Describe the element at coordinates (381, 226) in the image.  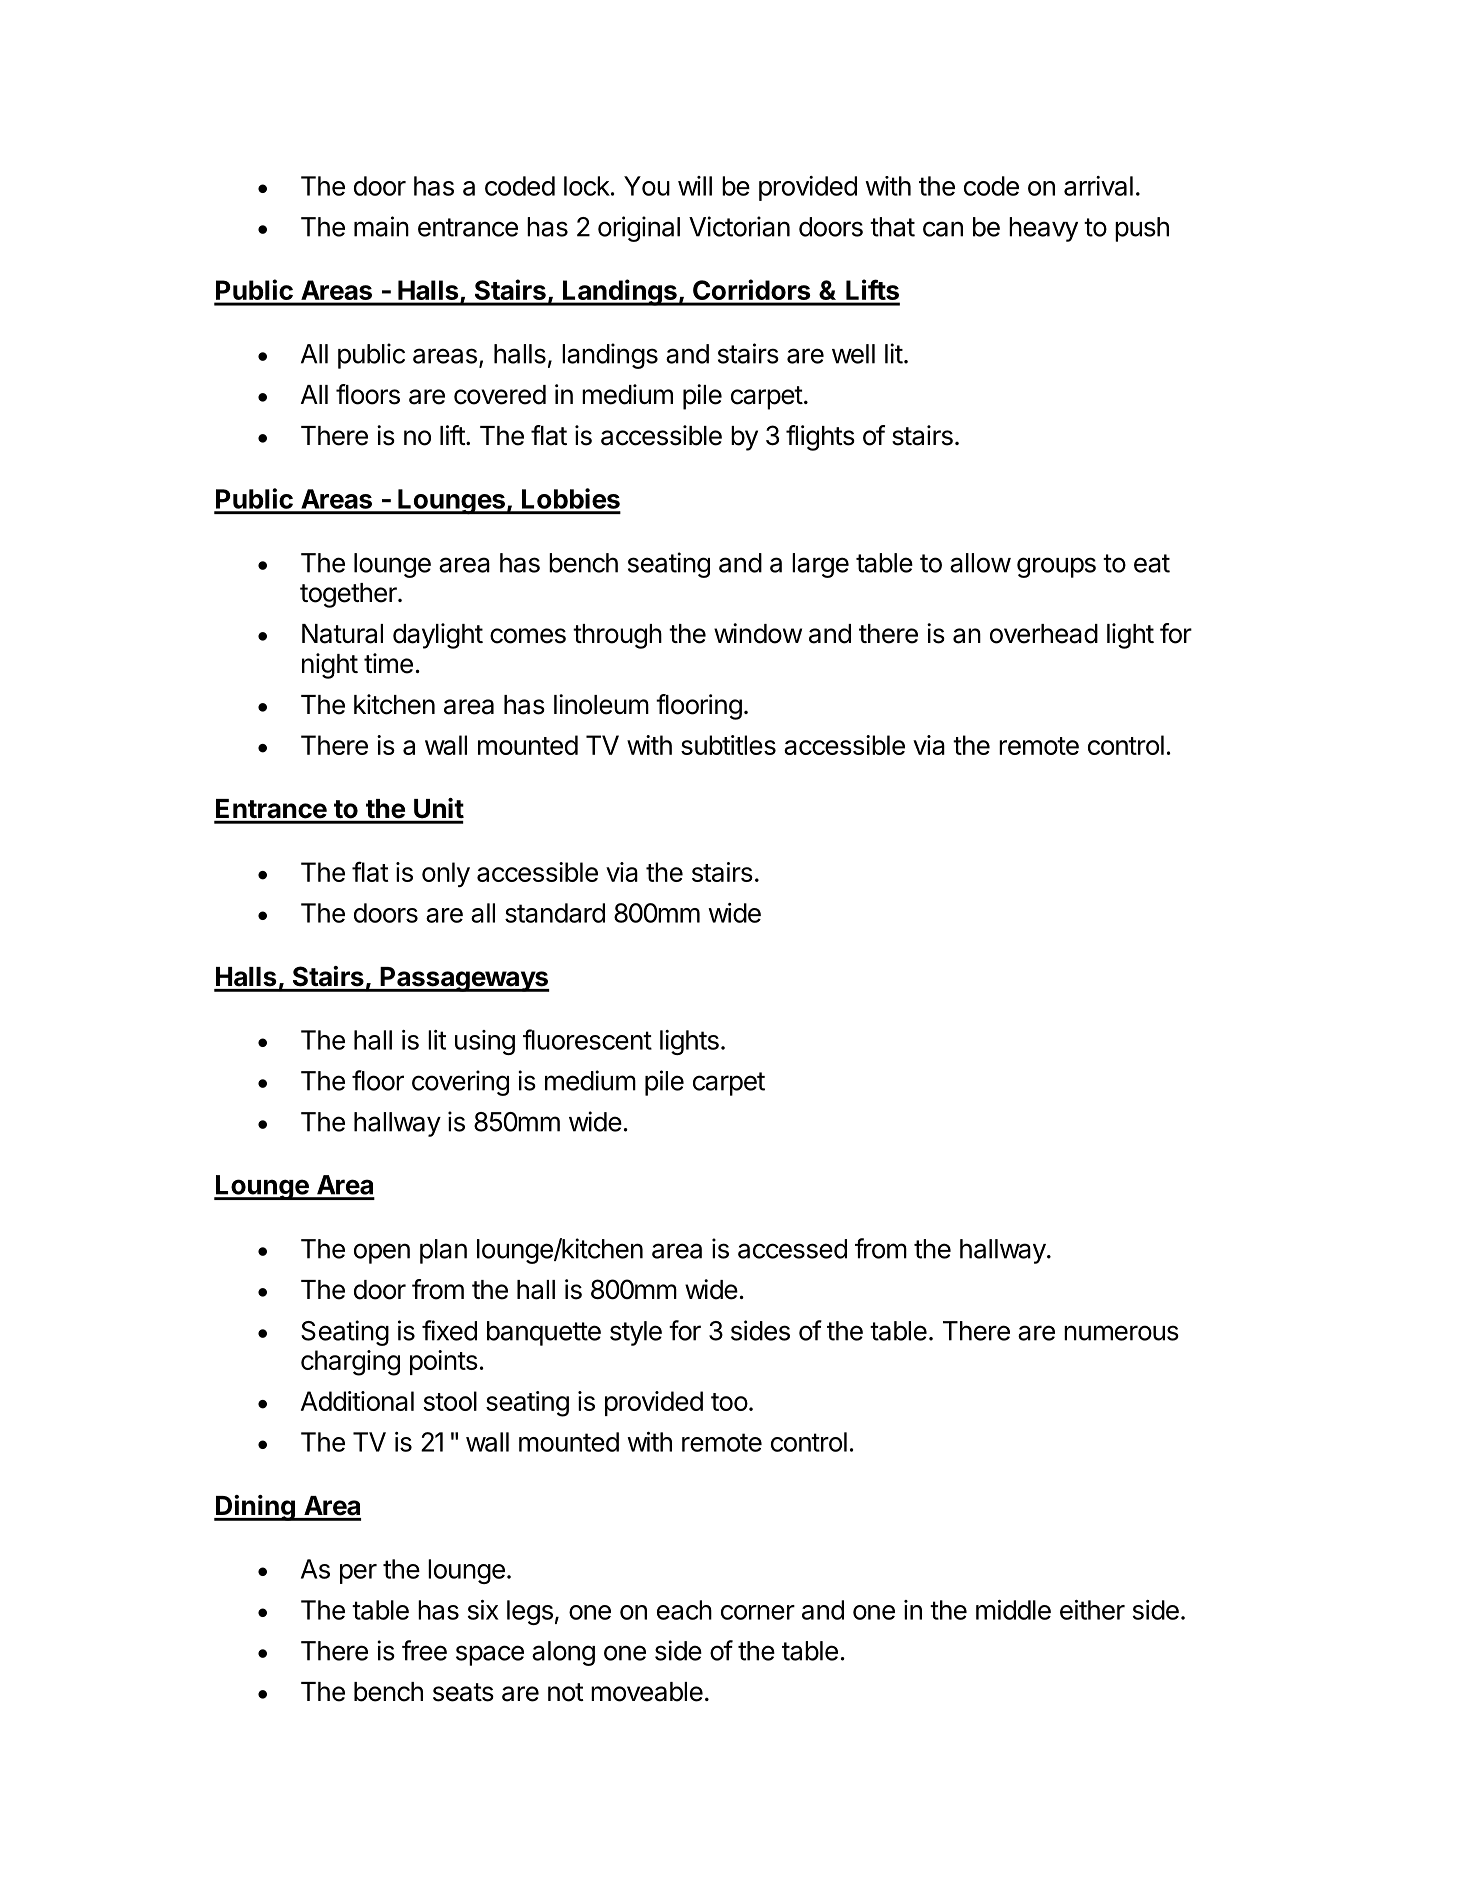
I see `main` at that location.
